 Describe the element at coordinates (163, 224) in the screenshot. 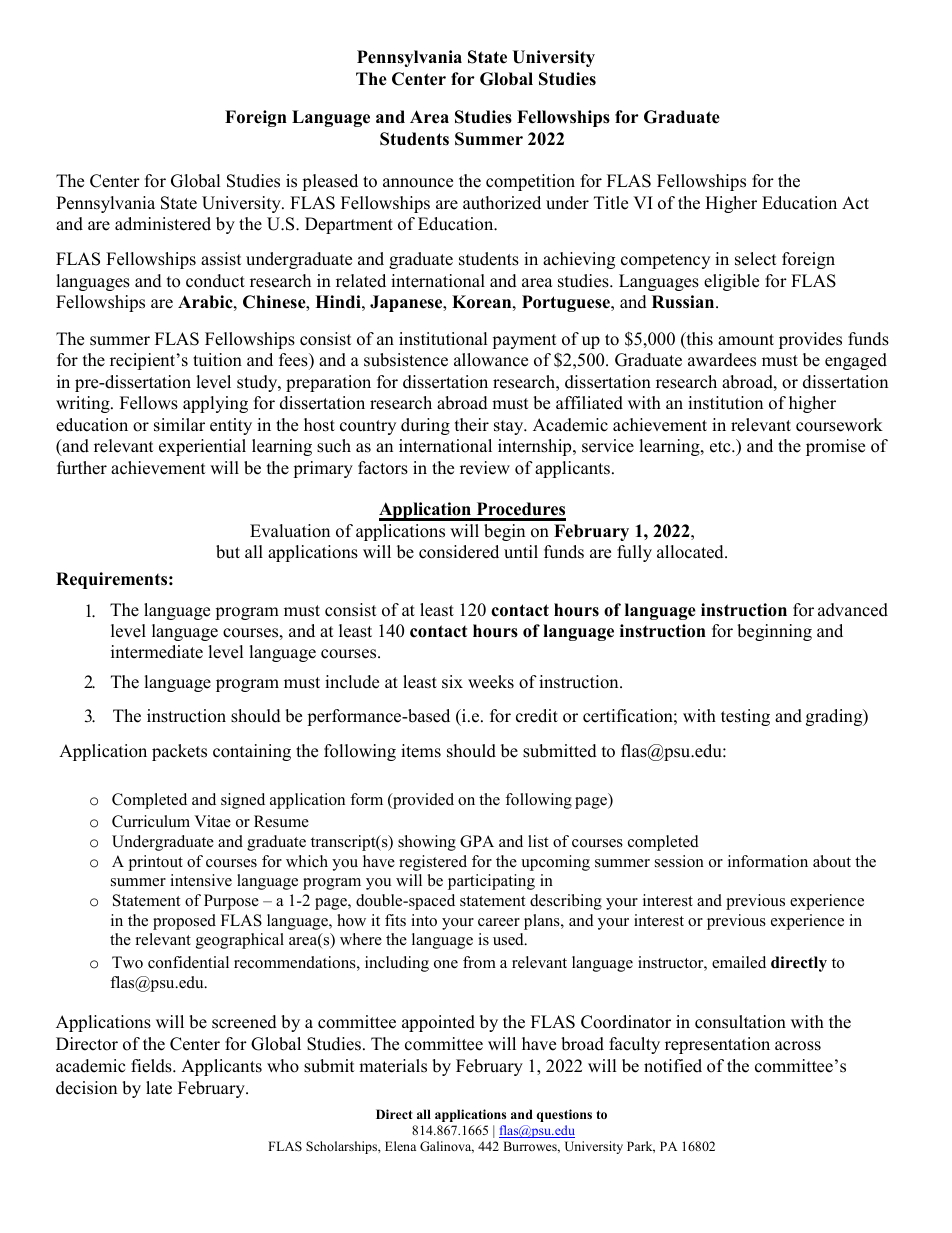

I see `administered` at that location.
